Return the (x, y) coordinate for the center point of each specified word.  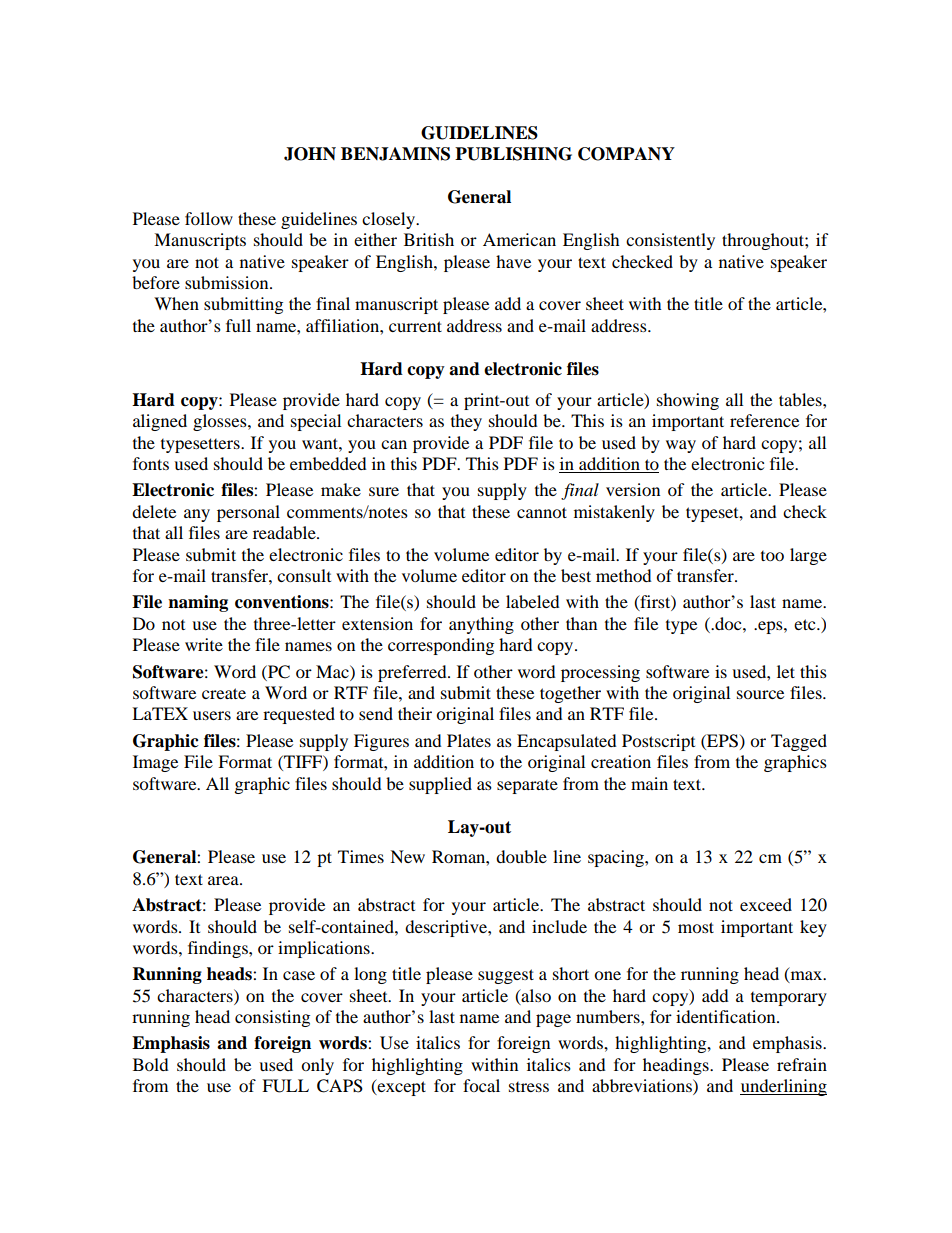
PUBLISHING (513, 154)
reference (764, 420)
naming (198, 603)
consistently (670, 241)
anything (481, 625)
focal (481, 1085)
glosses (221, 422)
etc (806, 624)
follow (209, 218)
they (466, 422)
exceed (766, 904)
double (521, 856)
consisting (272, 1018)
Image (155, 763)
